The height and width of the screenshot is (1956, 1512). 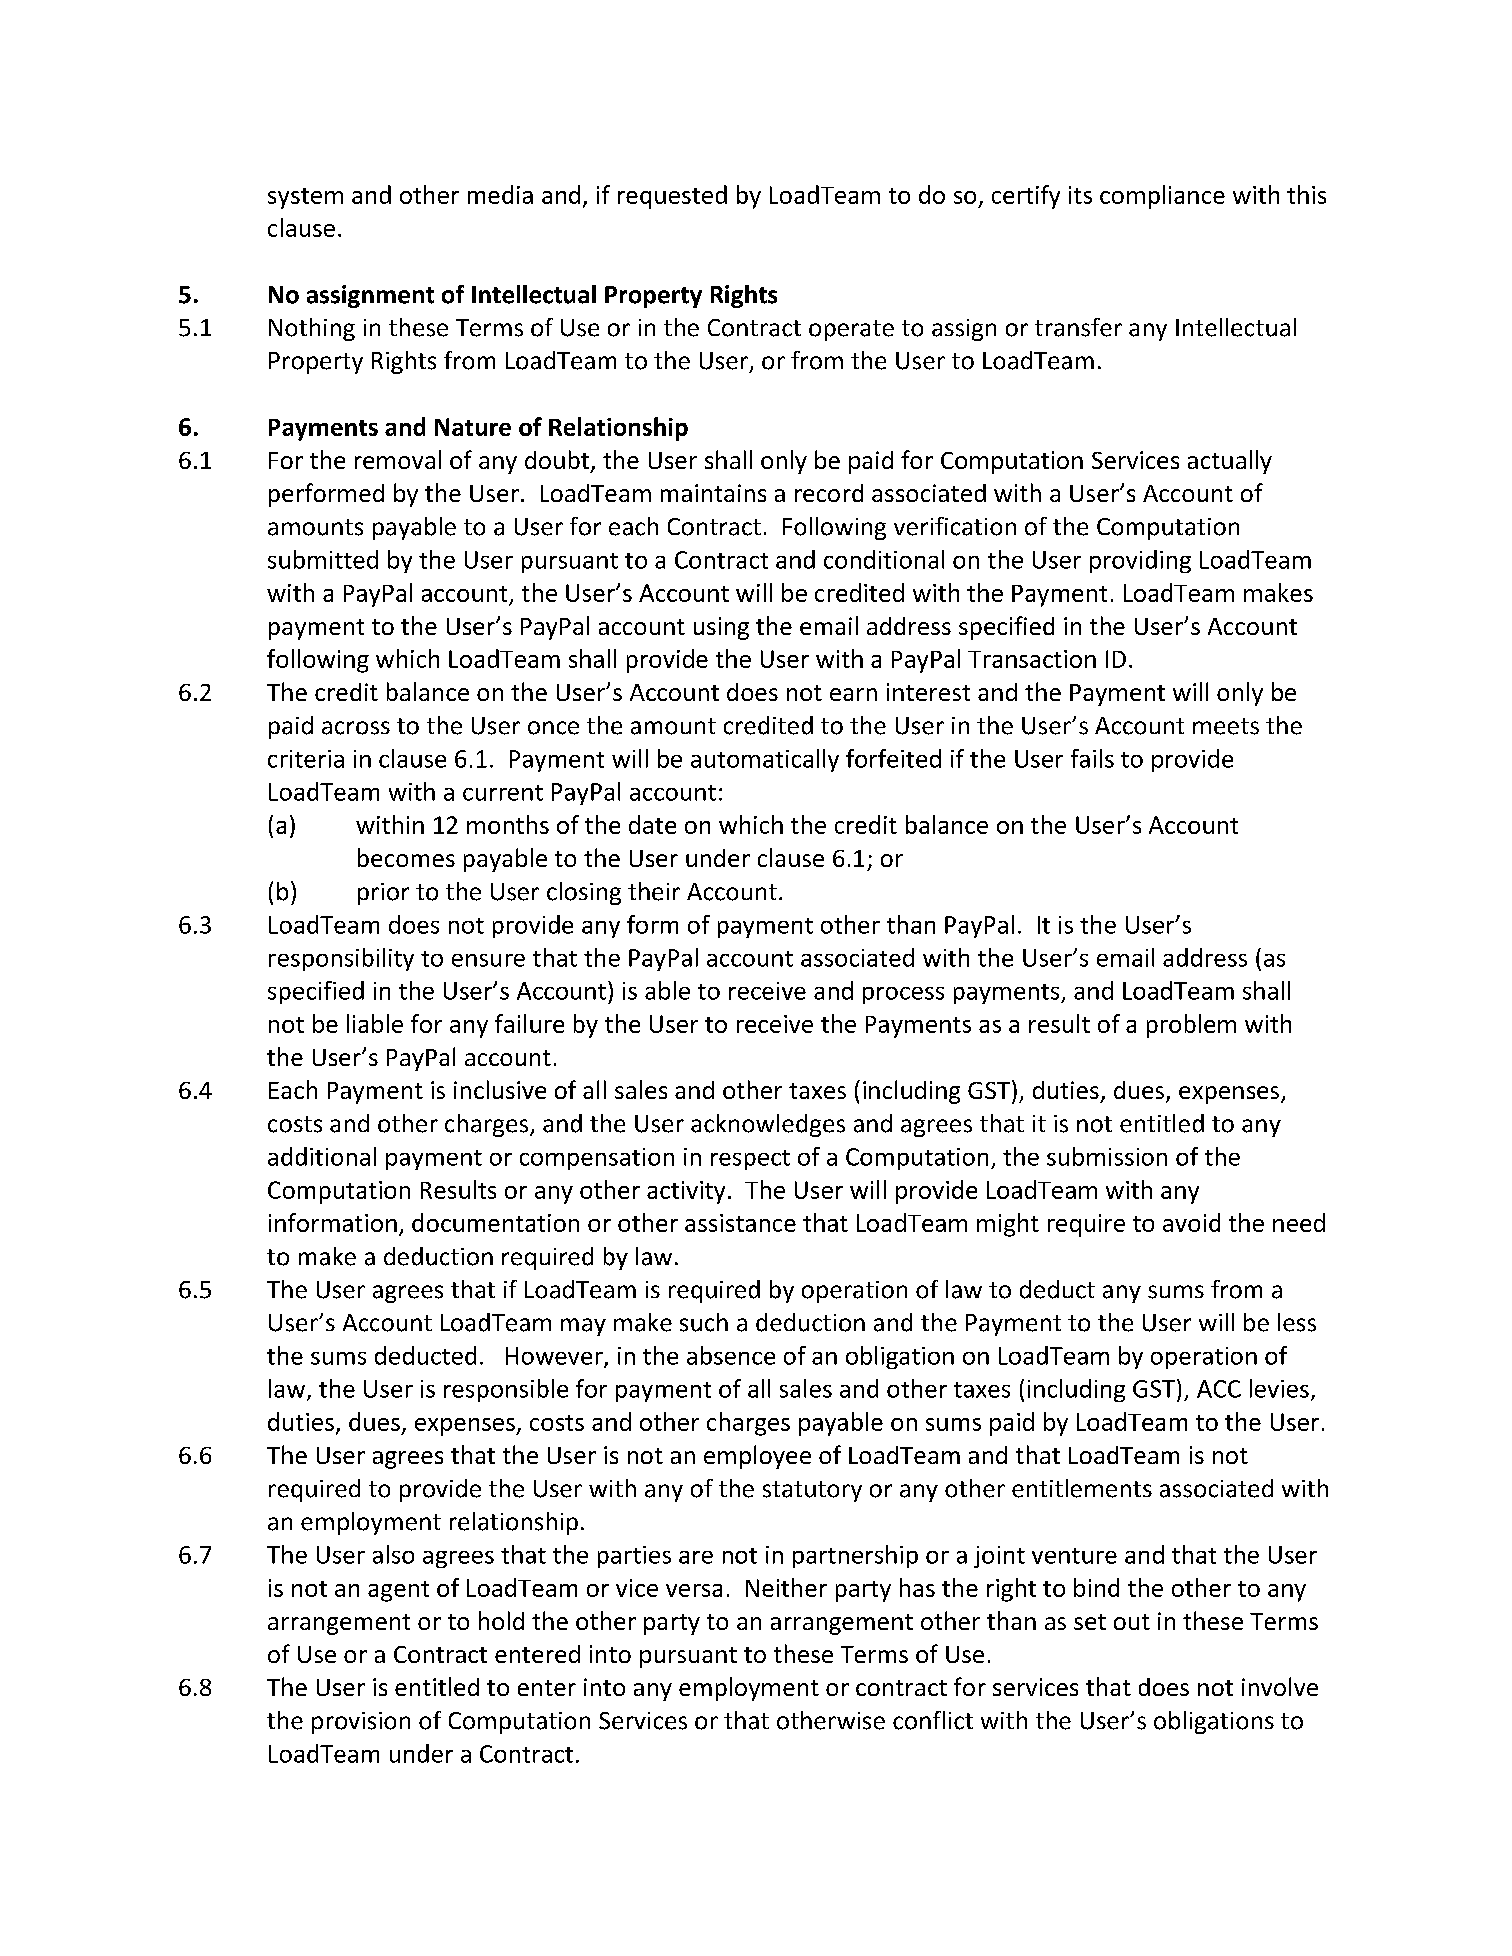 What do you see at coordinates (1226, 726) in the screenshot?
I see `meets` at bounding box center [1226, 726].
